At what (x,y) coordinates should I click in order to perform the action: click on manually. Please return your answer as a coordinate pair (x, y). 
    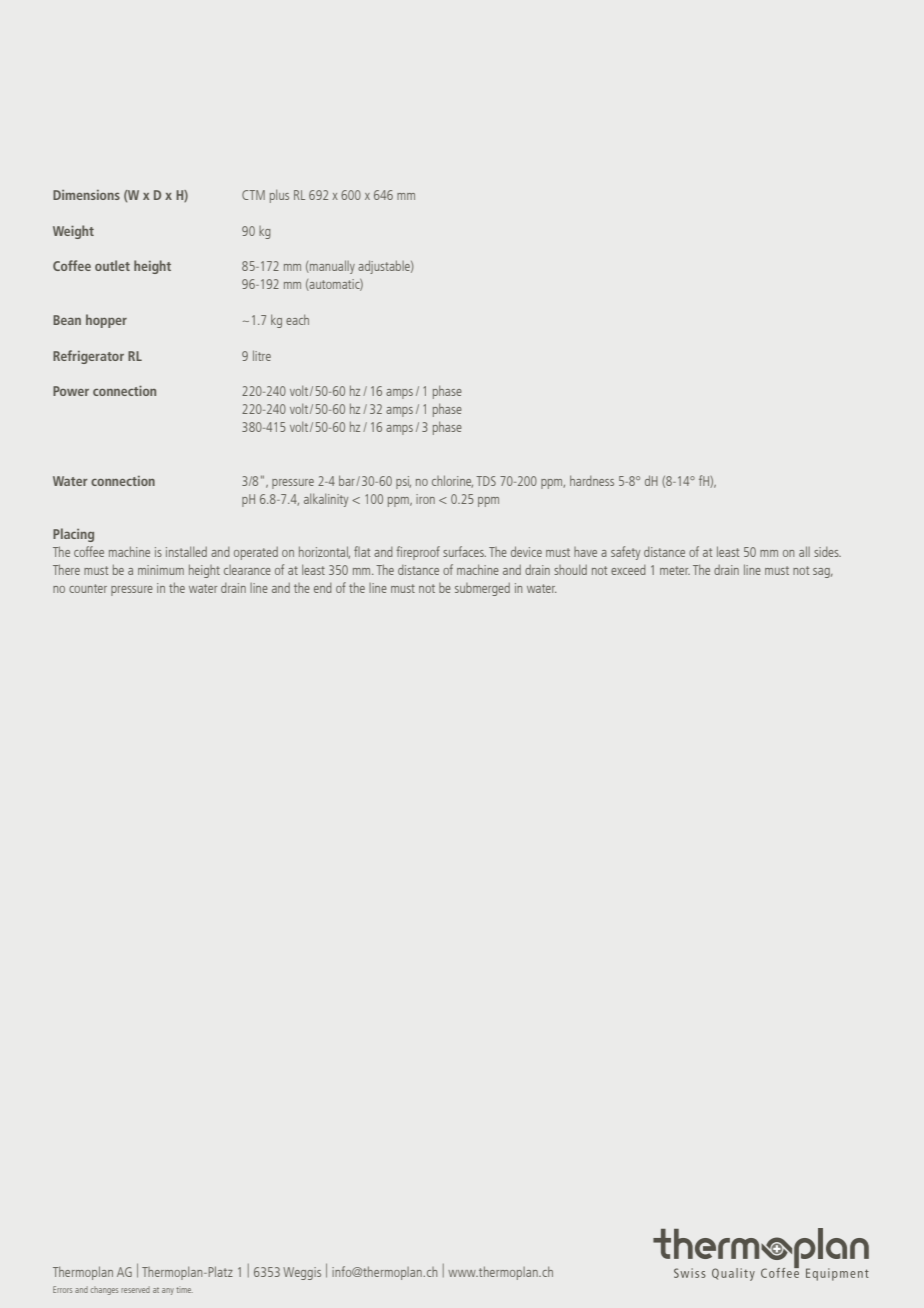
    Looking at the image, I should click on (331, 267).
